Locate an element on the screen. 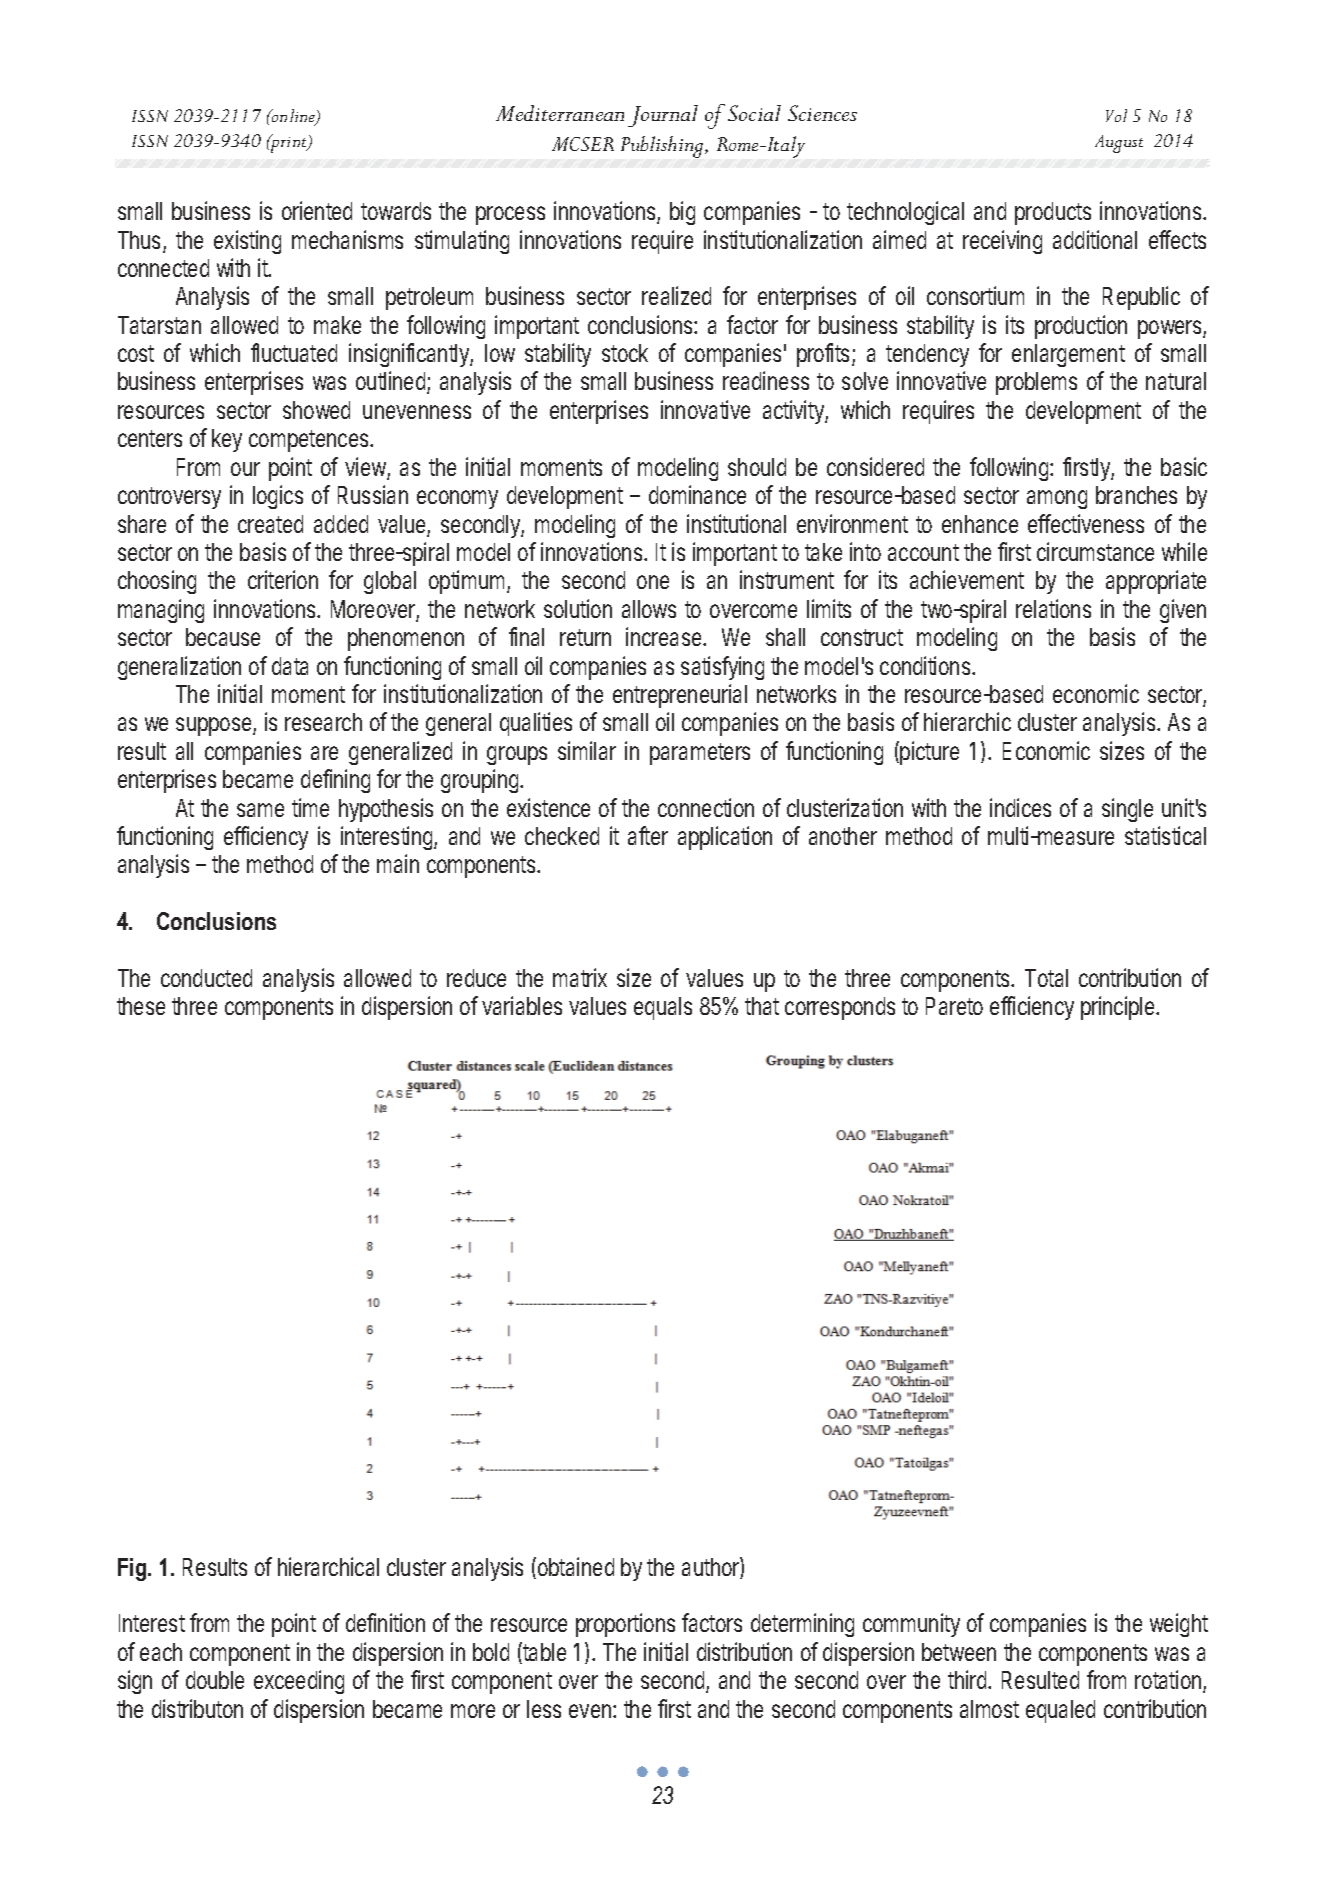 The image size is (1326, 1884). created is located at coordinates (270, 524).
